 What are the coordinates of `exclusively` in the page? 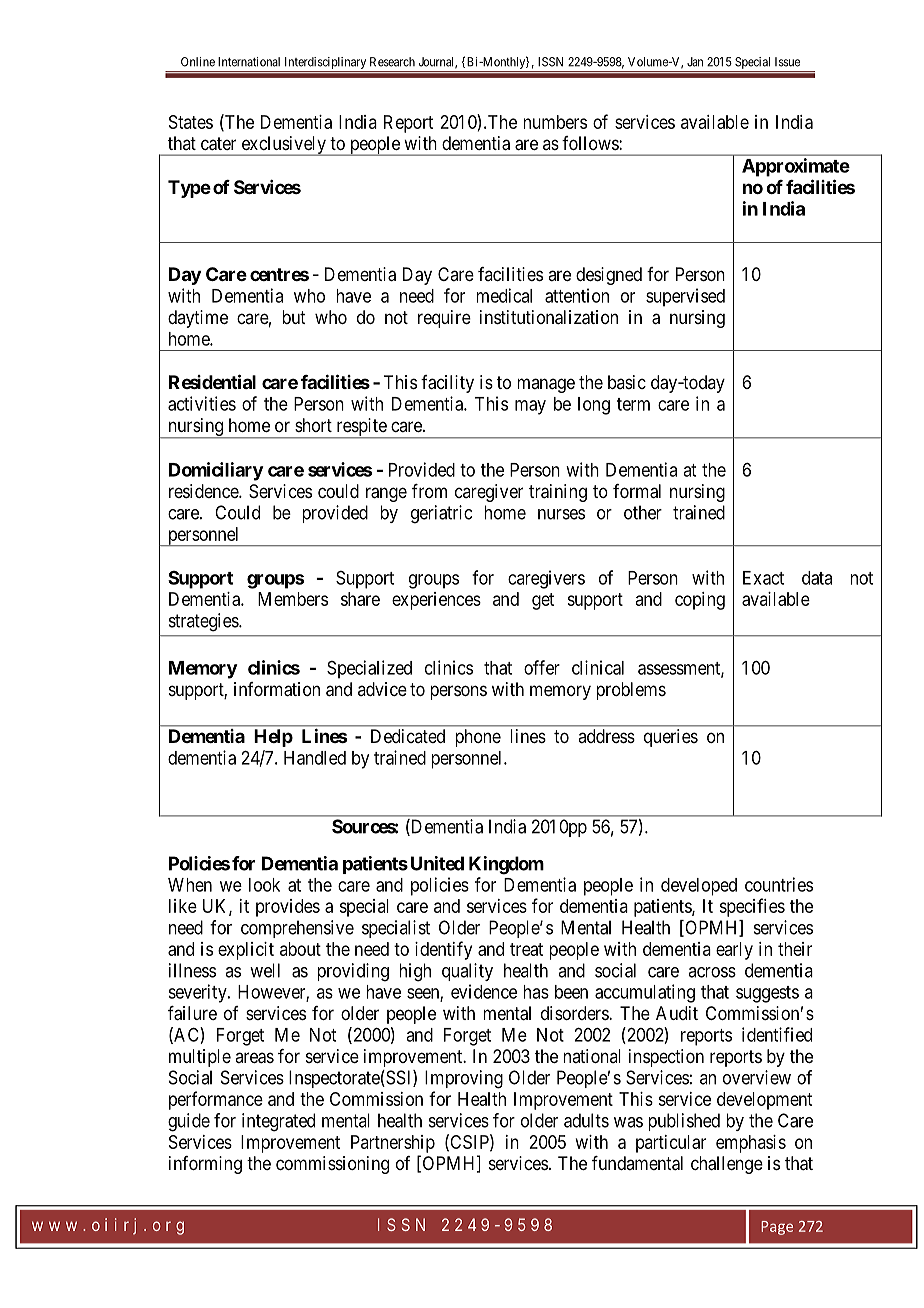 It's located at (283, 146).
